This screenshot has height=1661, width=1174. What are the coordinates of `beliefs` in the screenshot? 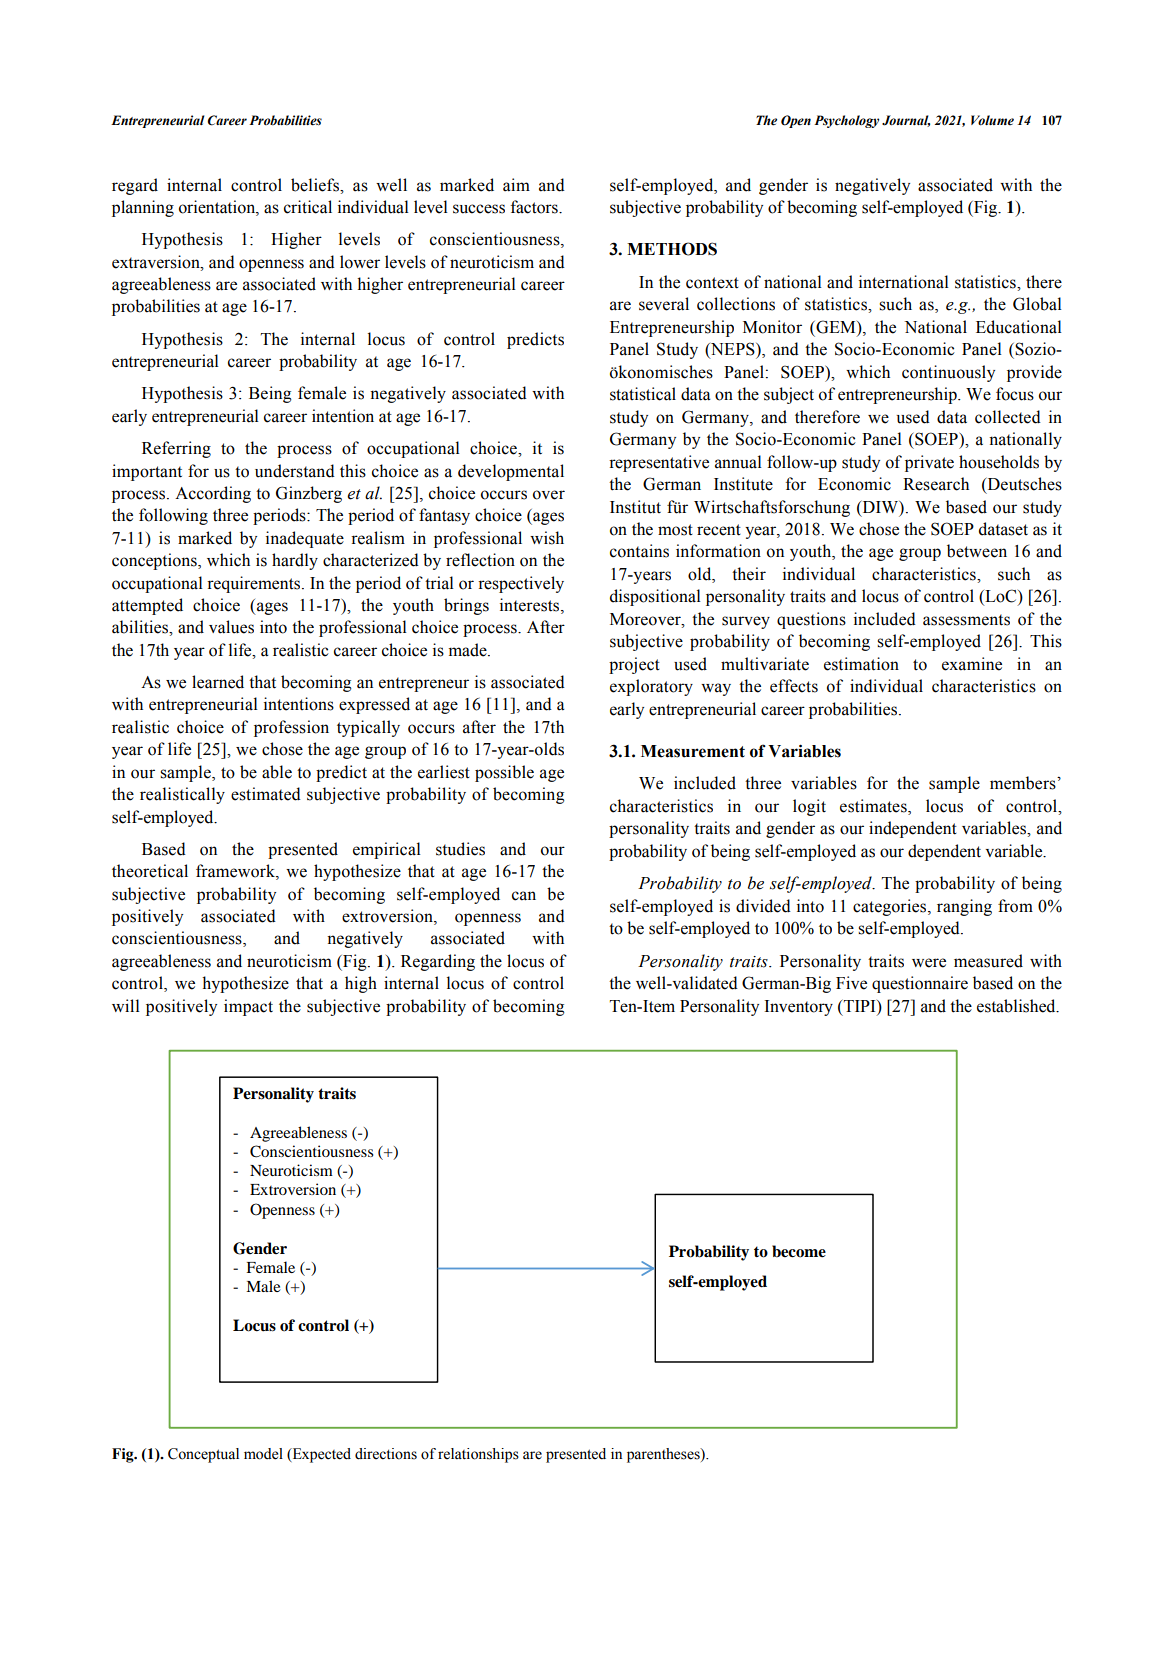 It's located at (316, 185).
